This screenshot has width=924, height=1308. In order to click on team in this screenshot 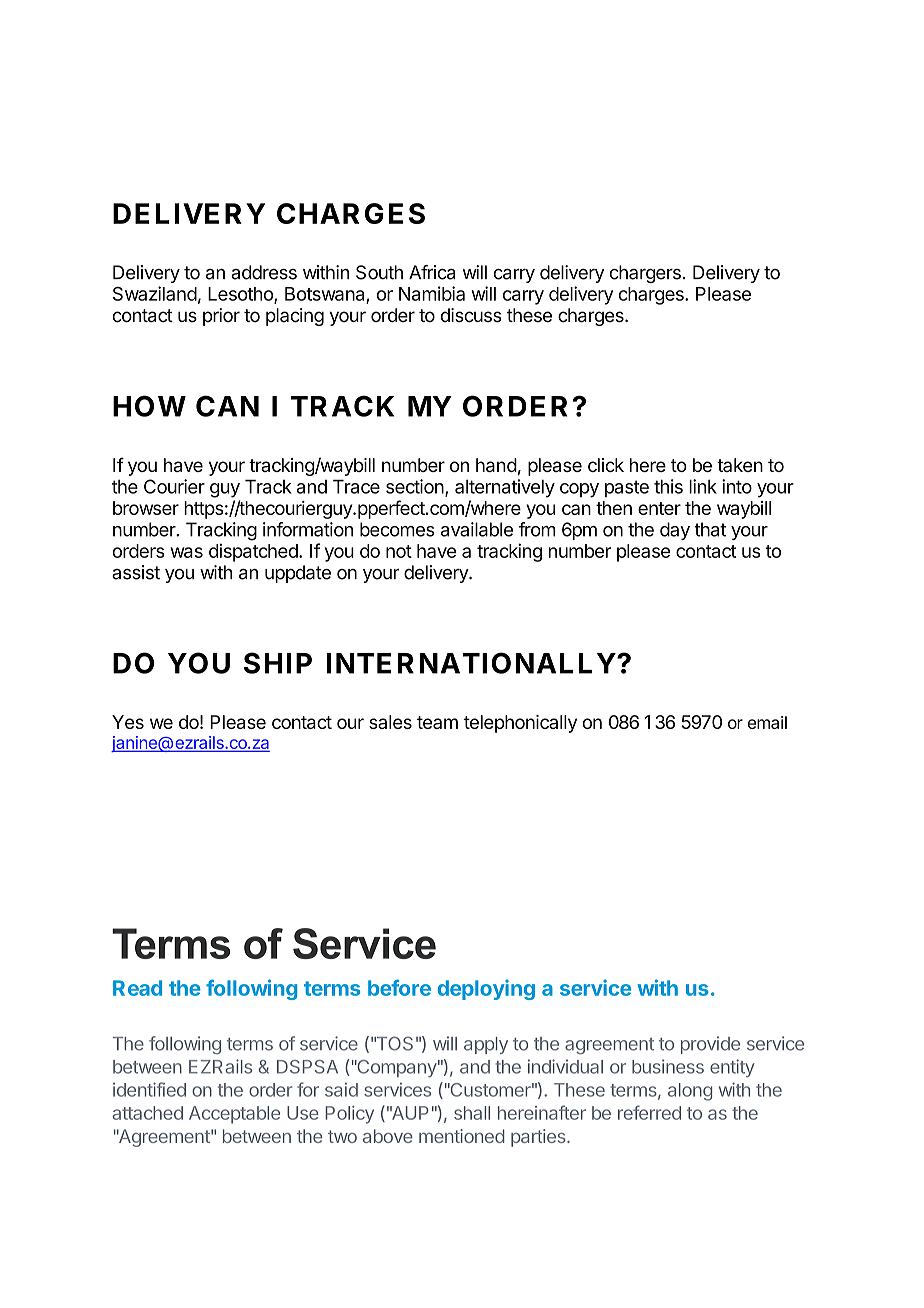, I will do `click(437, 722)`.
